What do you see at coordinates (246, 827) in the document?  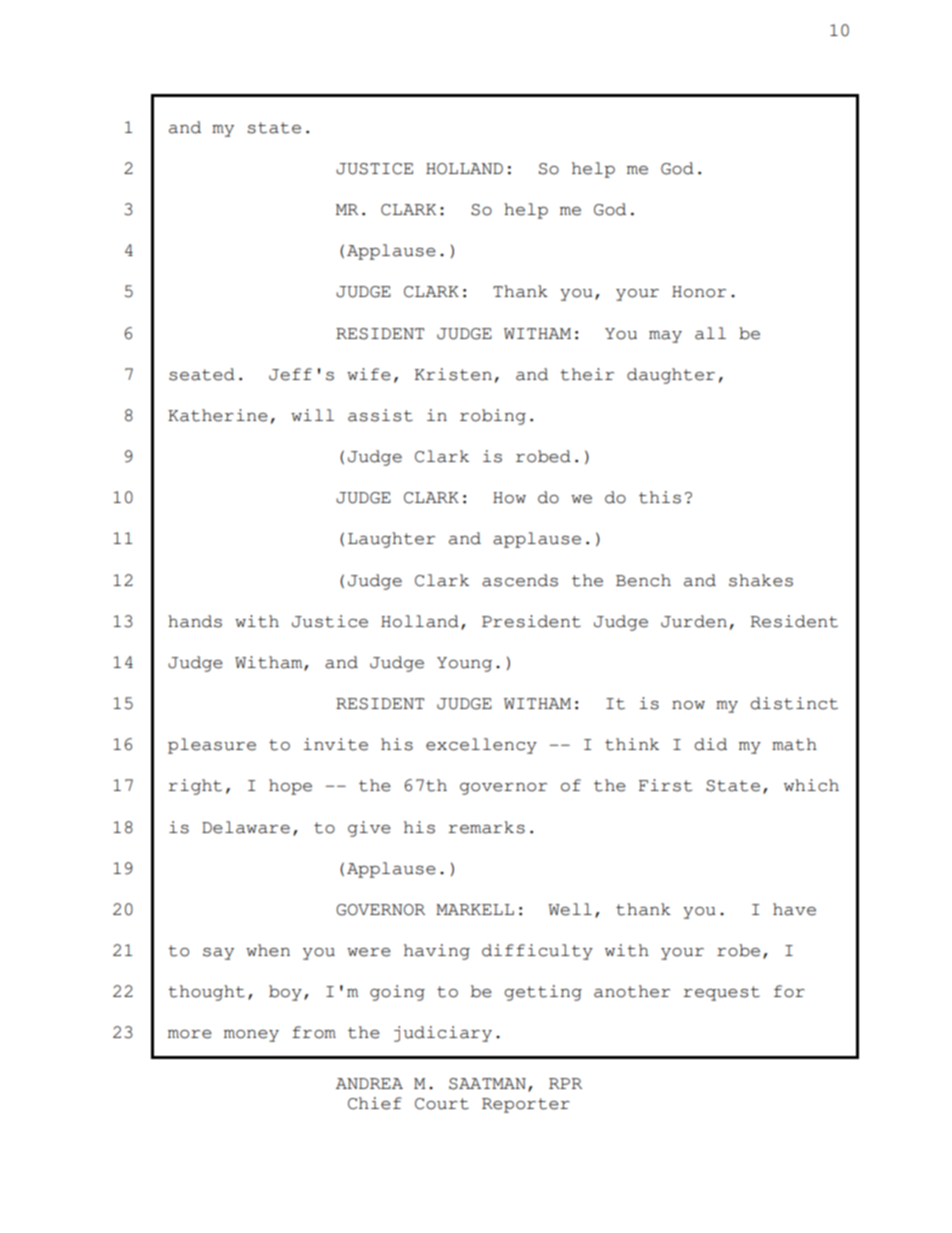 I see `Delaware` at bounding box center [246, 827].
